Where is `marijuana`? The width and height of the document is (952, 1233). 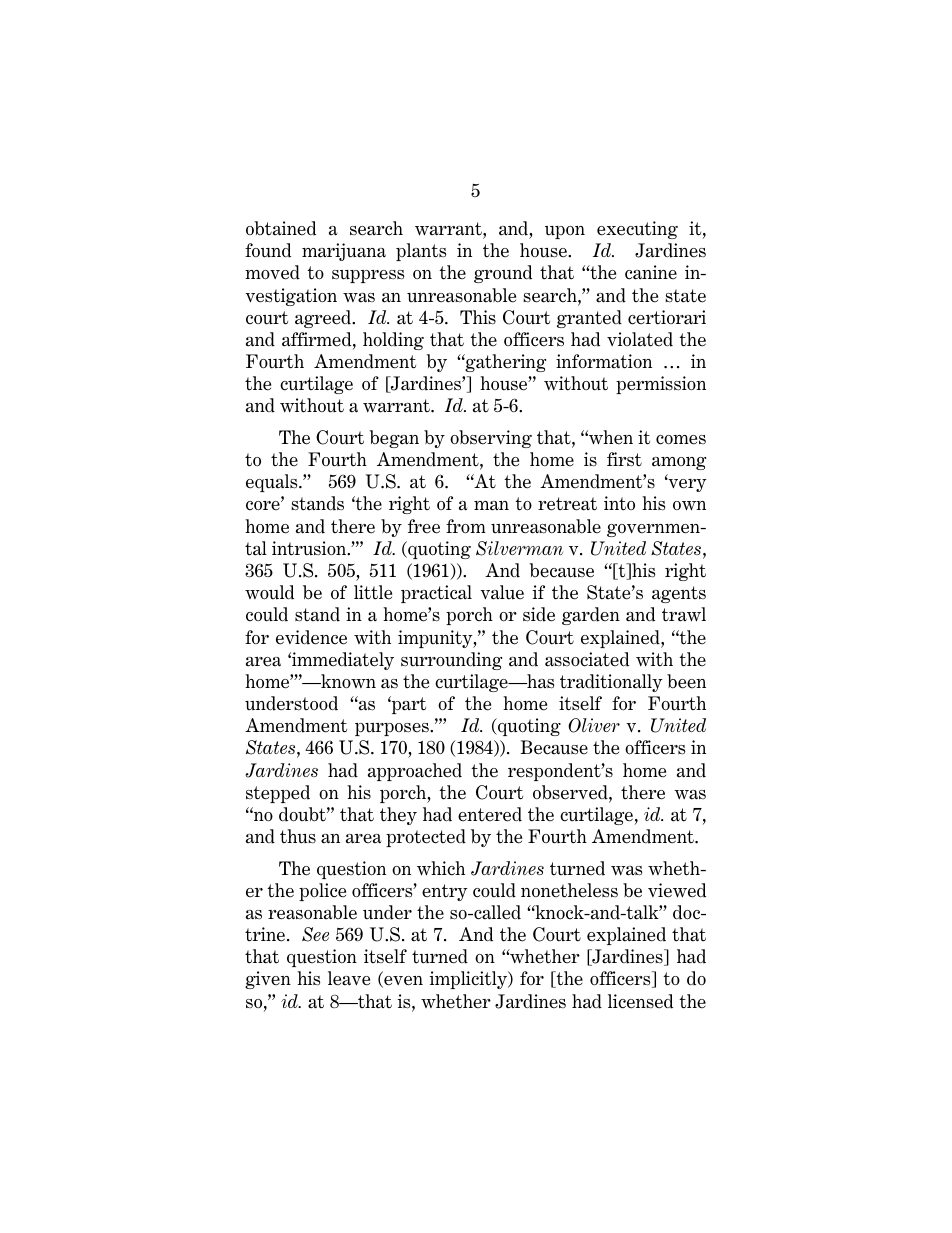
marijuana is located at coordinates (344, 252).
